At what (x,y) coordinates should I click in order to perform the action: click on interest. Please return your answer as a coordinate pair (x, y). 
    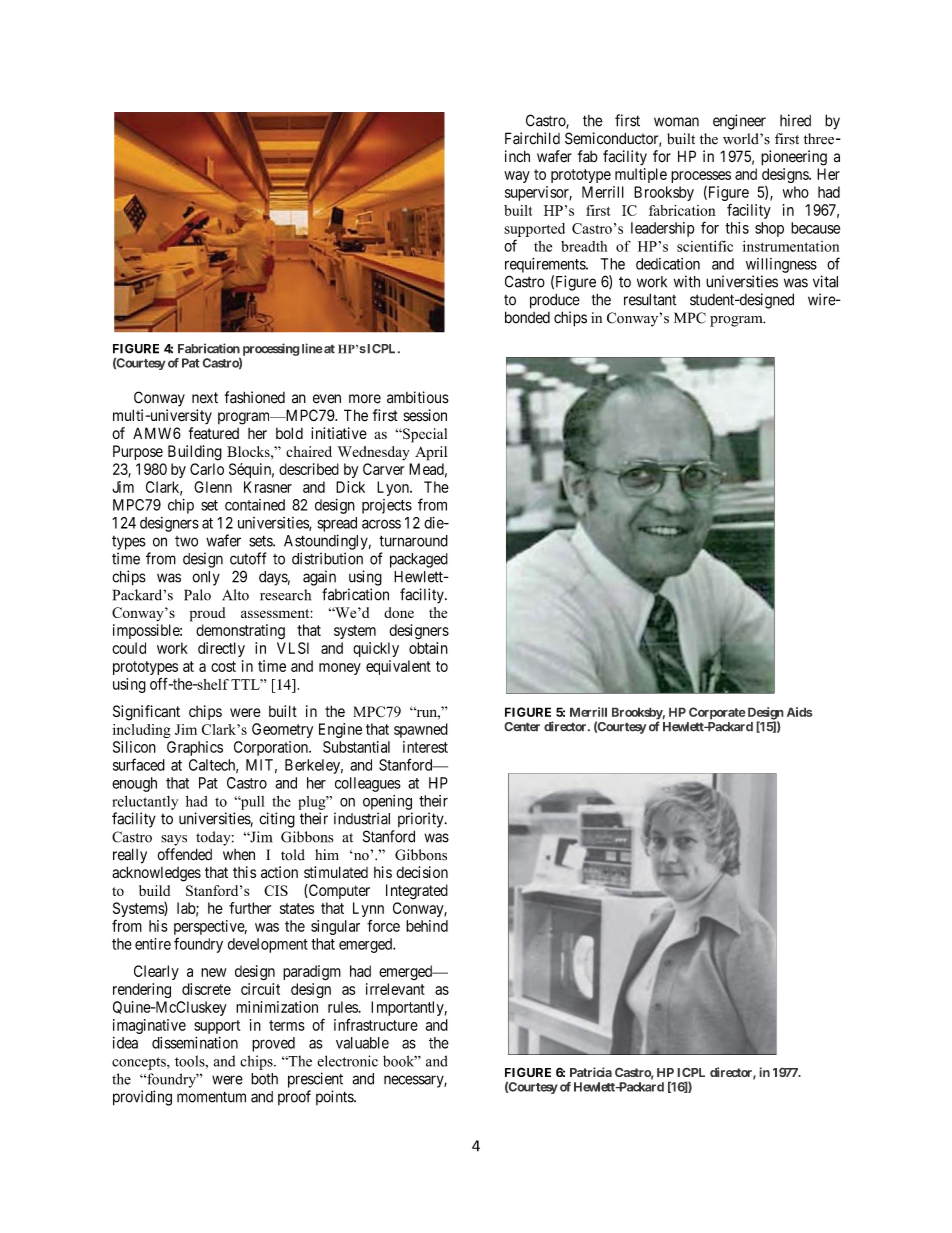
    Looking at the image, I should click on (425, 747).
